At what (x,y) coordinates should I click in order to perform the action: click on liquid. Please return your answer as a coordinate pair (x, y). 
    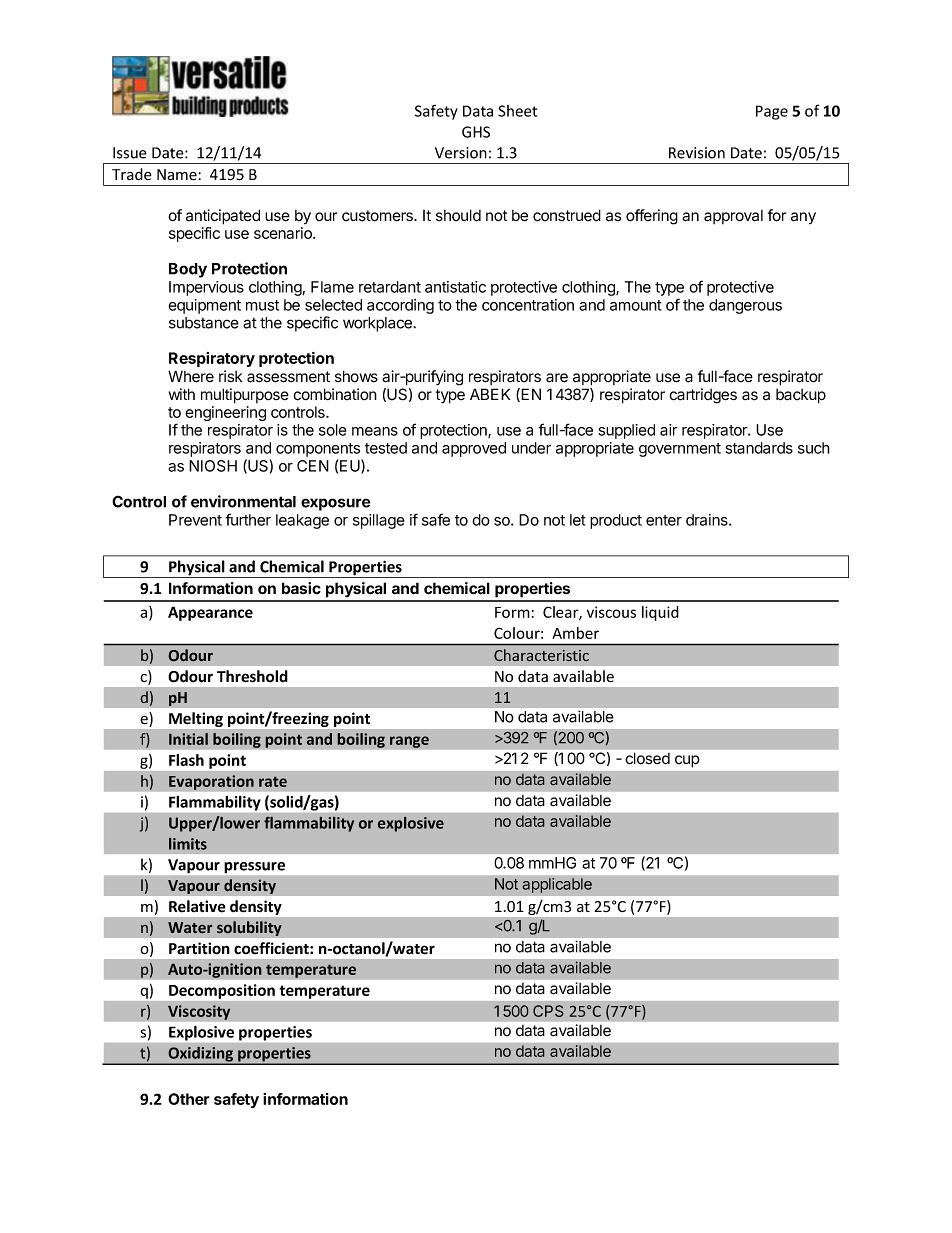
    Looking at the image, I should click on (660, 613).
